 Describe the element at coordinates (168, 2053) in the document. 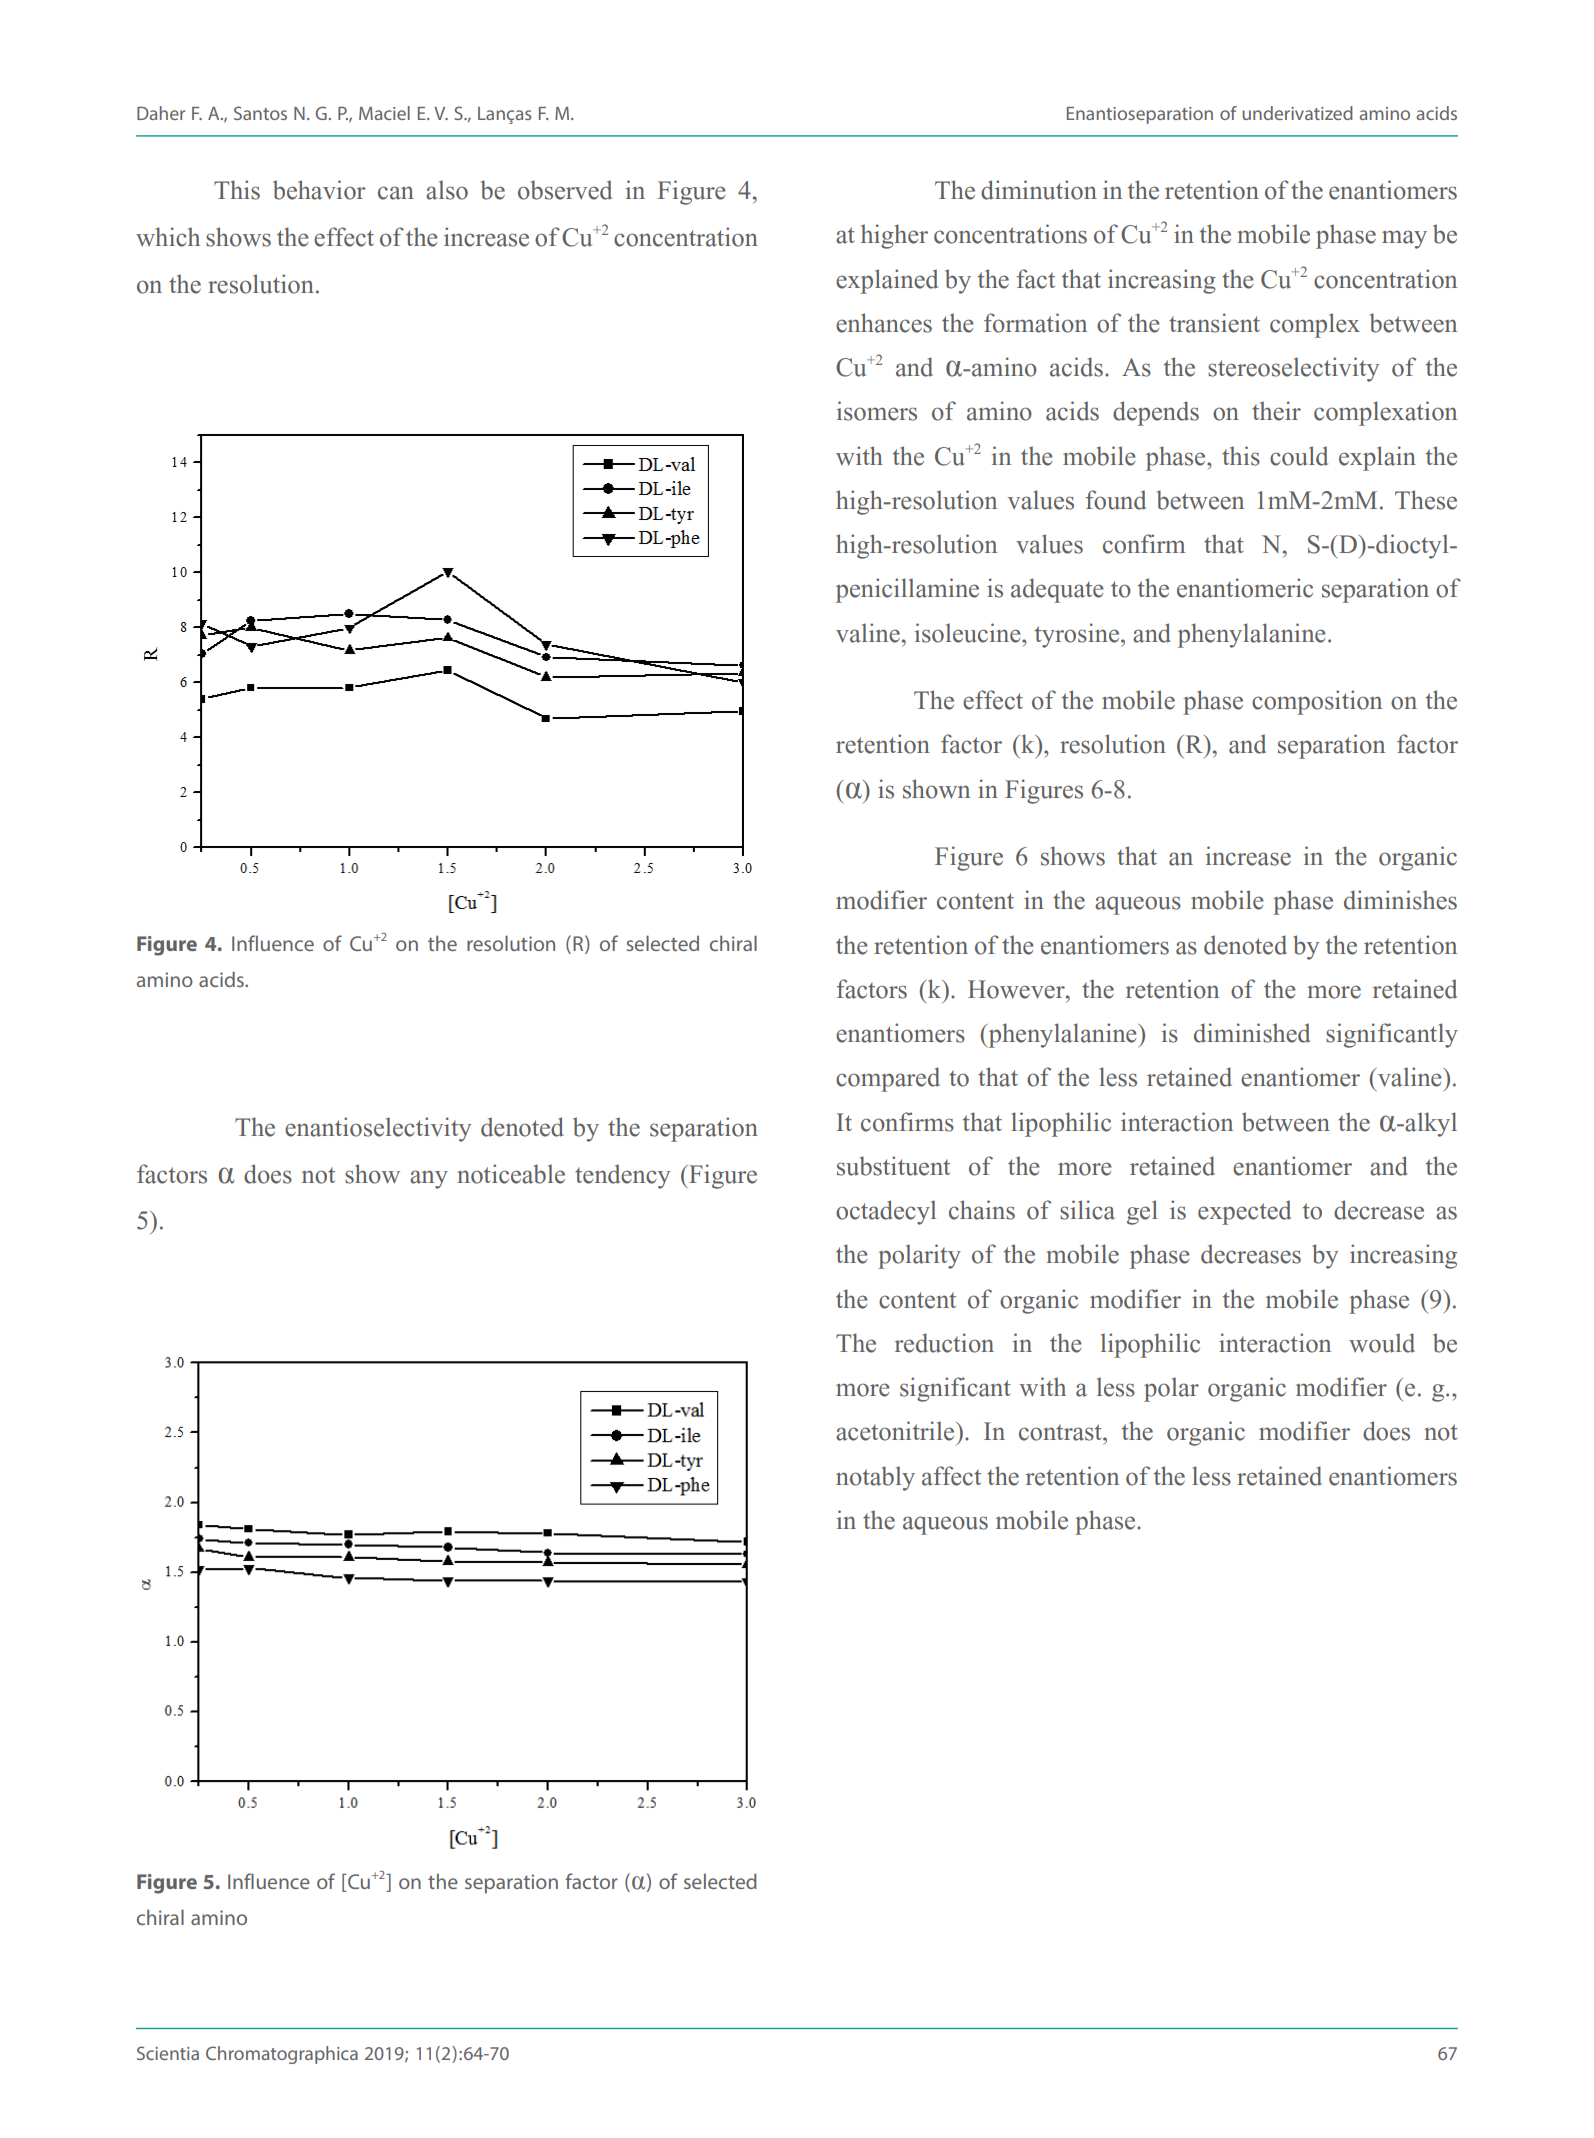

I see `Scientia` at that location.
